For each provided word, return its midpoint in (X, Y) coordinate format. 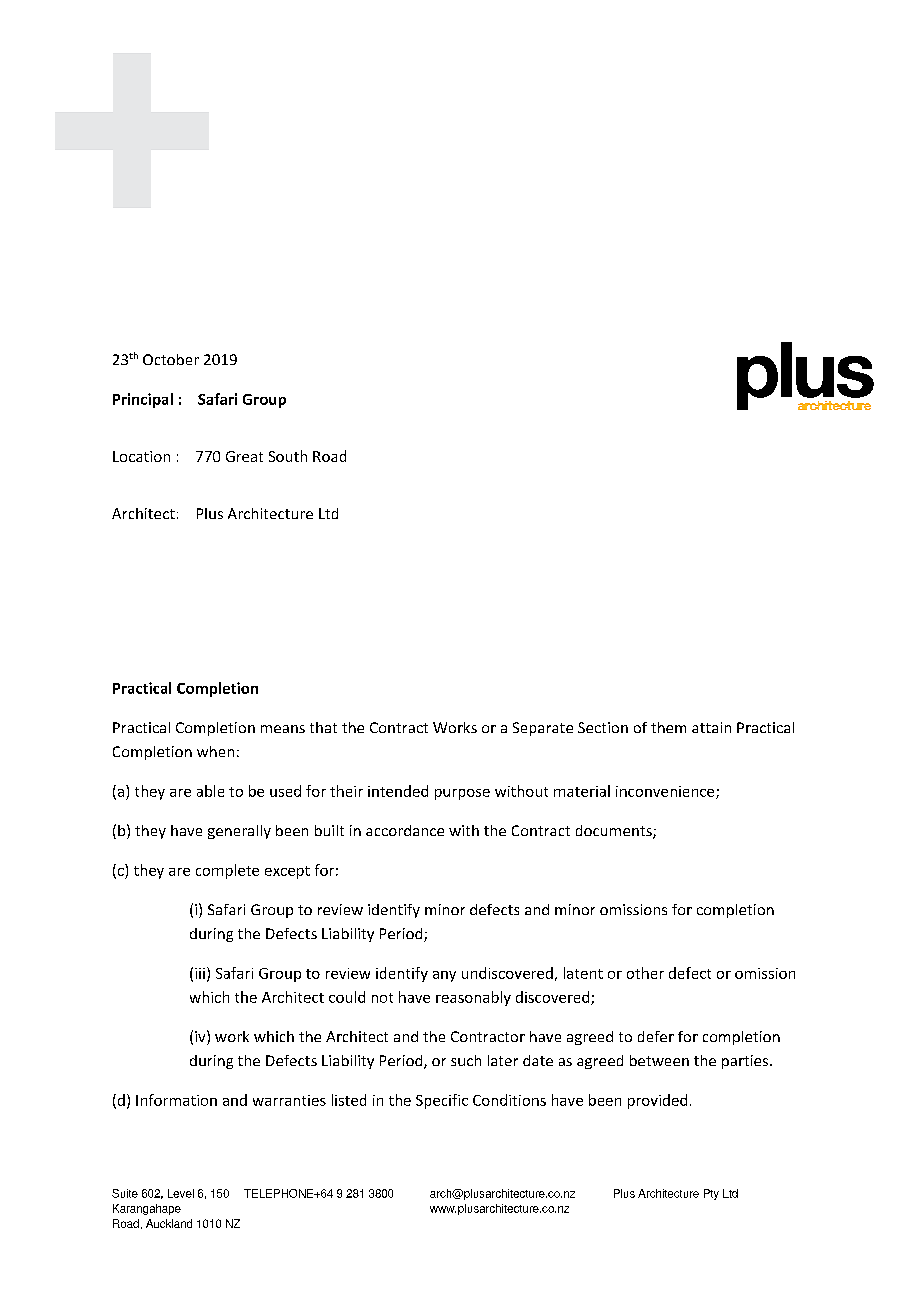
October (171, 359)
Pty (711, 1194)
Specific (442, 1101)
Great (244, 456)
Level (181, 1193)
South (288, 456)
